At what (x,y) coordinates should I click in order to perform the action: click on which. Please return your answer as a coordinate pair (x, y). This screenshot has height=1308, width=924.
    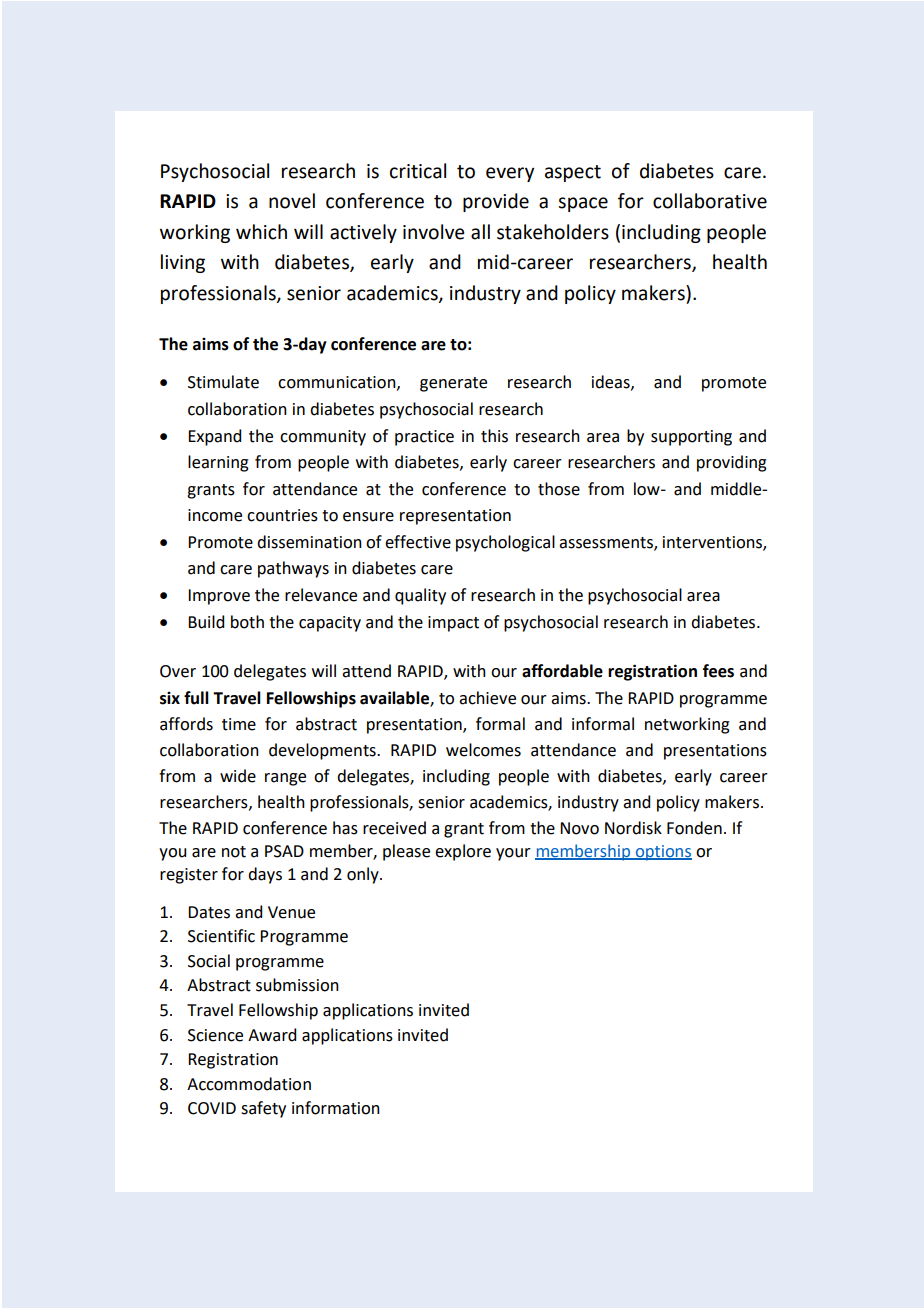
    Looking at the image, I should click on (261, 232).
